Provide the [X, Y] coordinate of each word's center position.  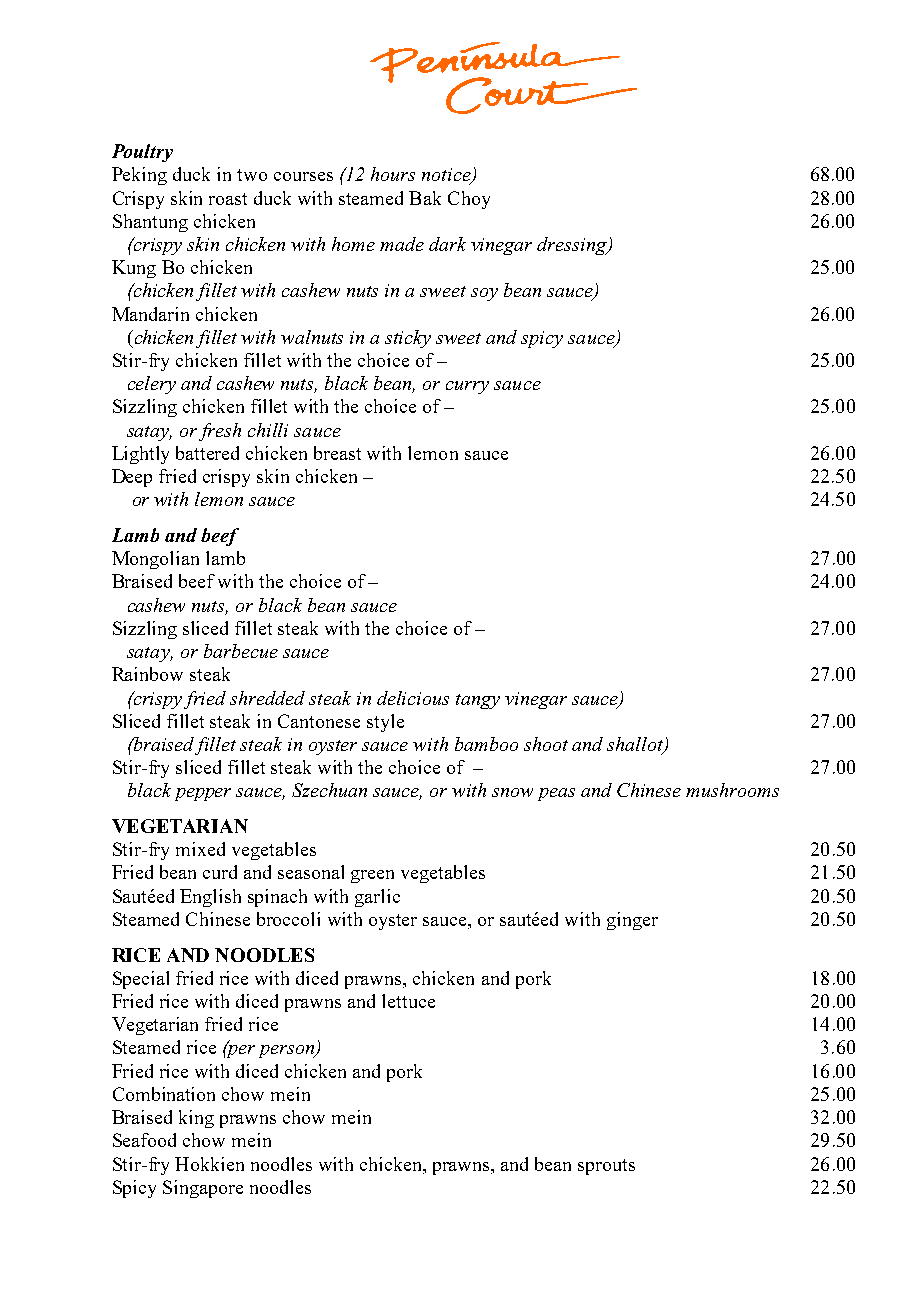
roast [228, 199]
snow [512, 792]
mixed [200, 849]
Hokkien [209, 1164]
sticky [408, 339]
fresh [220, 432]
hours [393, 174]
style [385, 723]
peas [556, 794]
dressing [573, 246]
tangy [478, 701]
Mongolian [155, 560]
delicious [413, 698]
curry [467, 387]
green [372, 876]
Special [141, 980]
